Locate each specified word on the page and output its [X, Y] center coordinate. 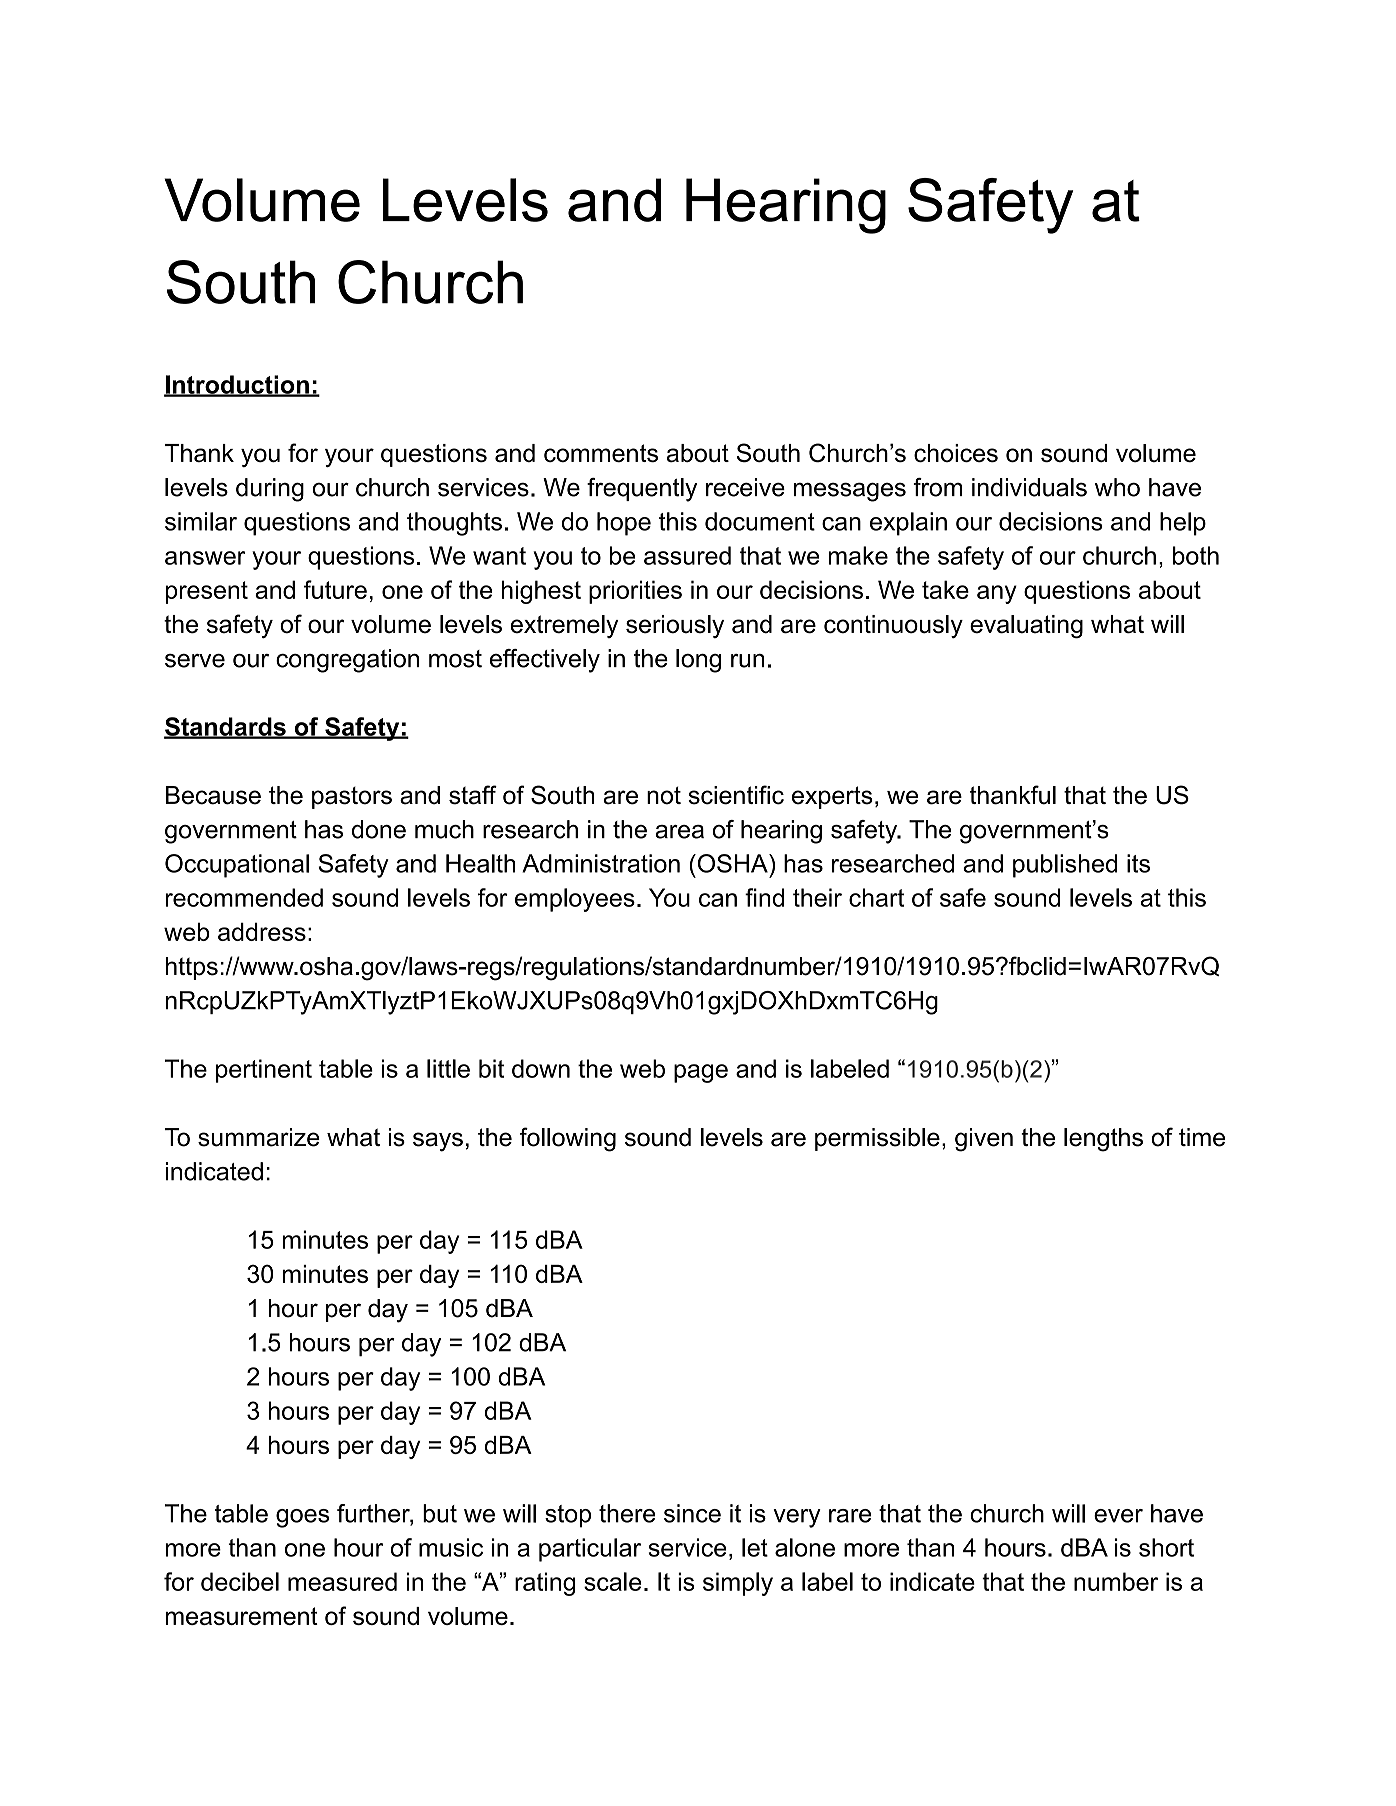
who [1117, 487]
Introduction [237, 385]
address [262, 931]
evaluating [1026, 627]
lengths [1103, 1140]
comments [601, 453]
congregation [347, 661]
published [1065, 866]
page [701, 1073]
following [567, 1139]
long [698, 661]
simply [738, 1584]
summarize [259, 1137]
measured [342, 1581]
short [1166, 1547]
